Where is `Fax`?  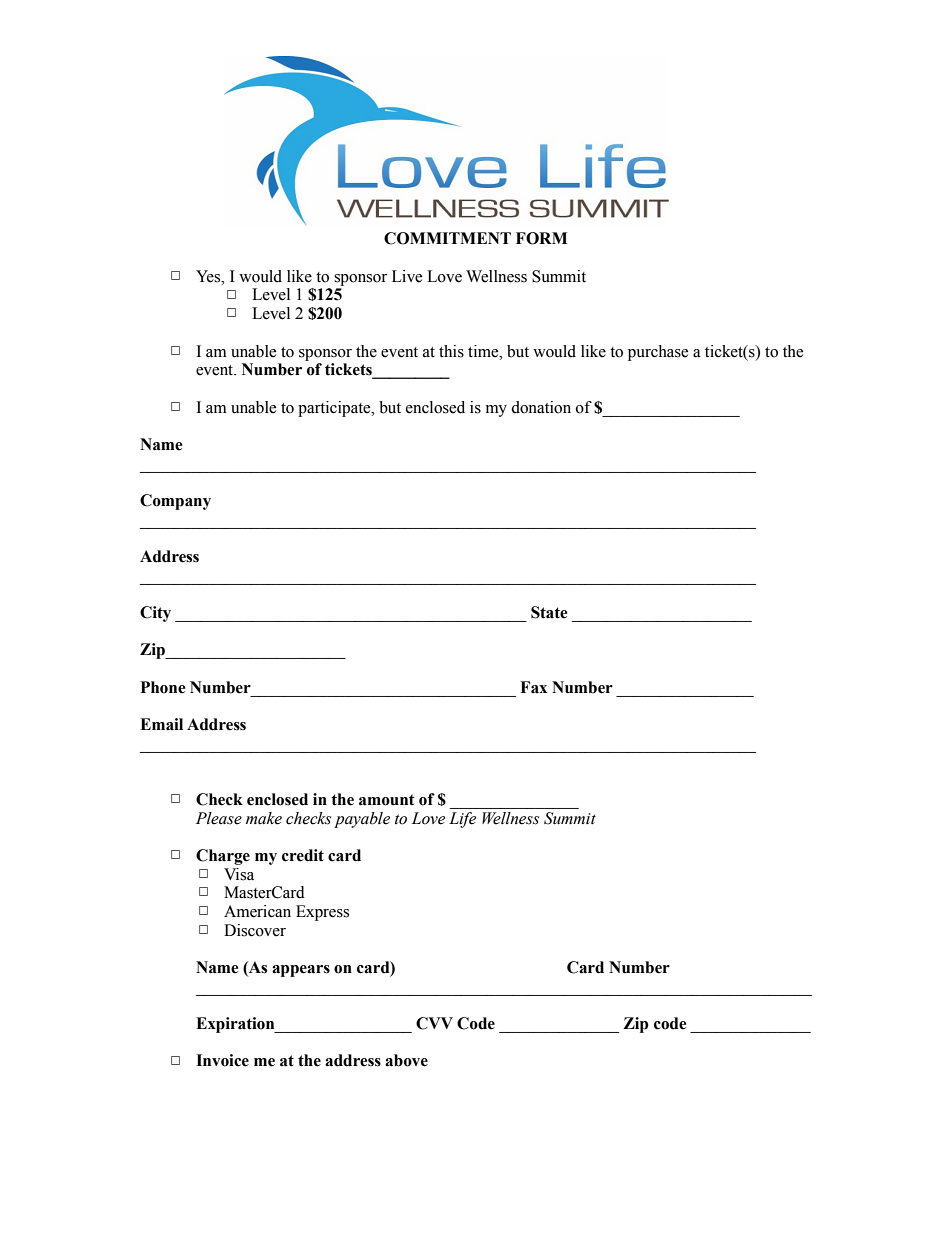 Fax is located at coordinates (533, 687).
